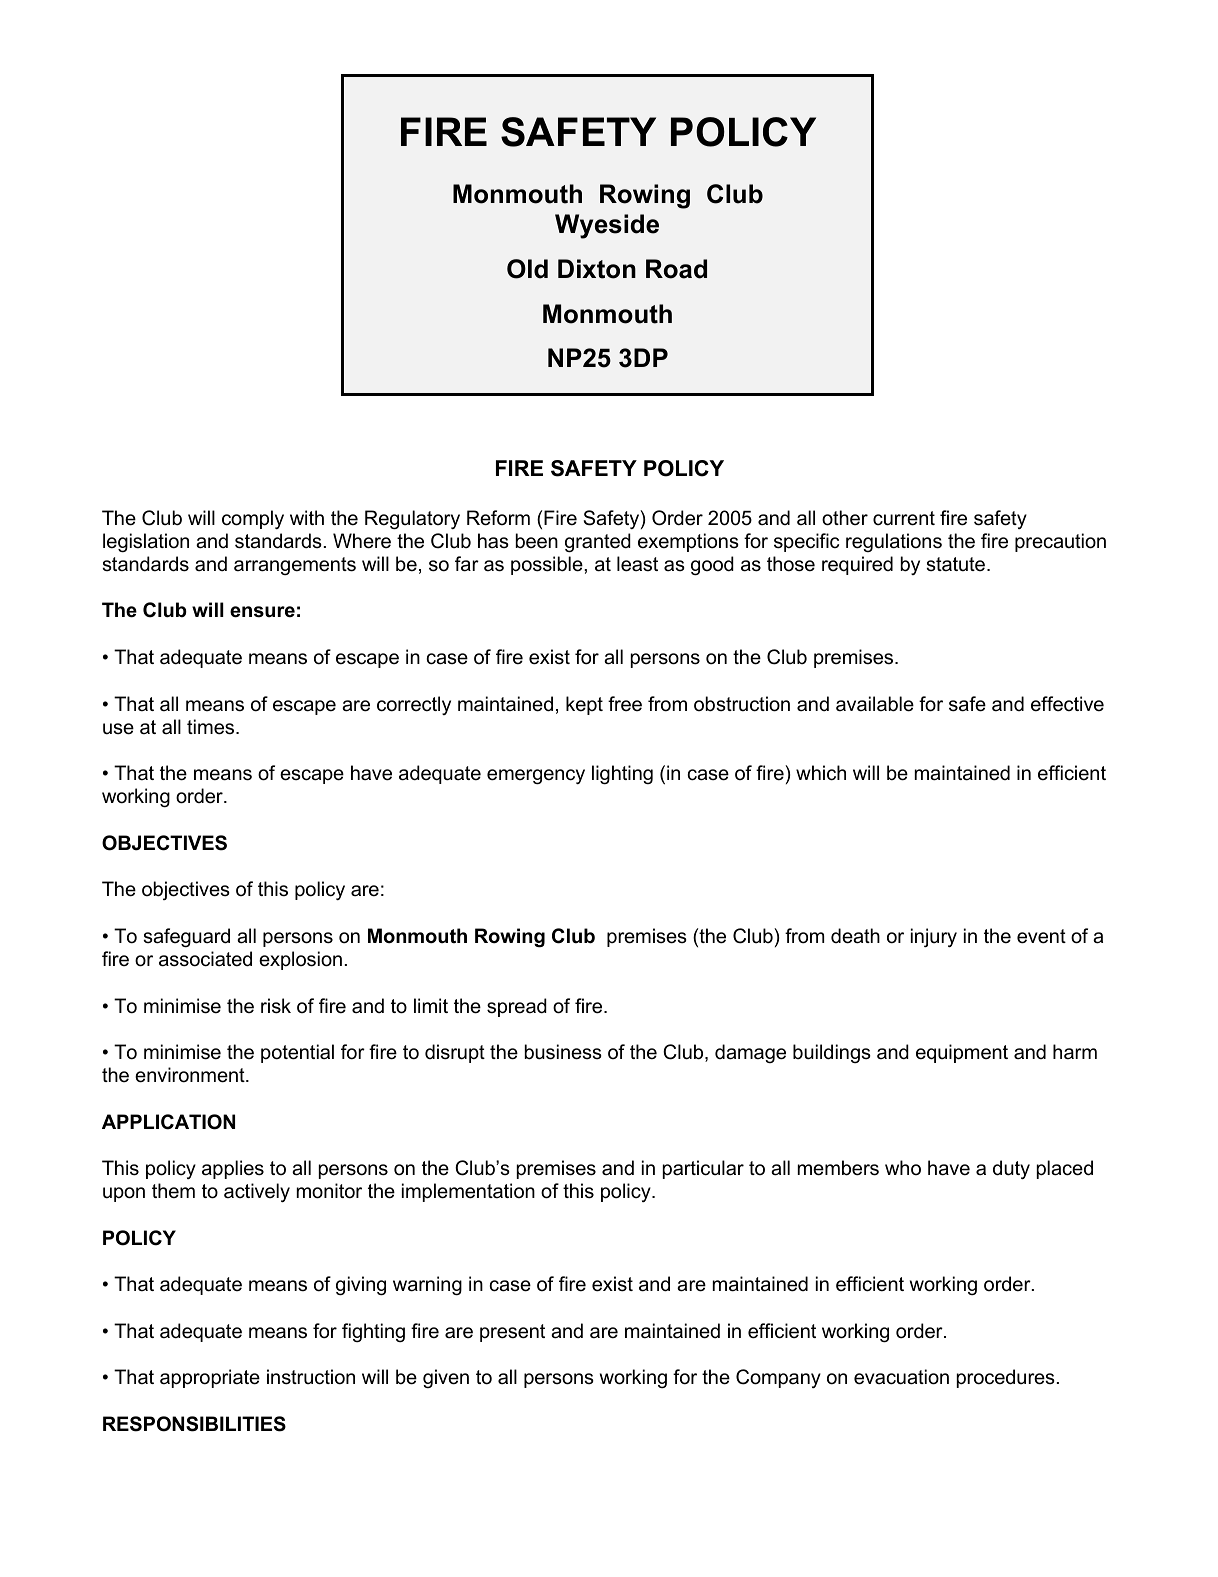 The image size is (1218, 1577). What do you see at coordinates (527, 269) in the image?
I see `Old` at bounding box center [527, 269].
